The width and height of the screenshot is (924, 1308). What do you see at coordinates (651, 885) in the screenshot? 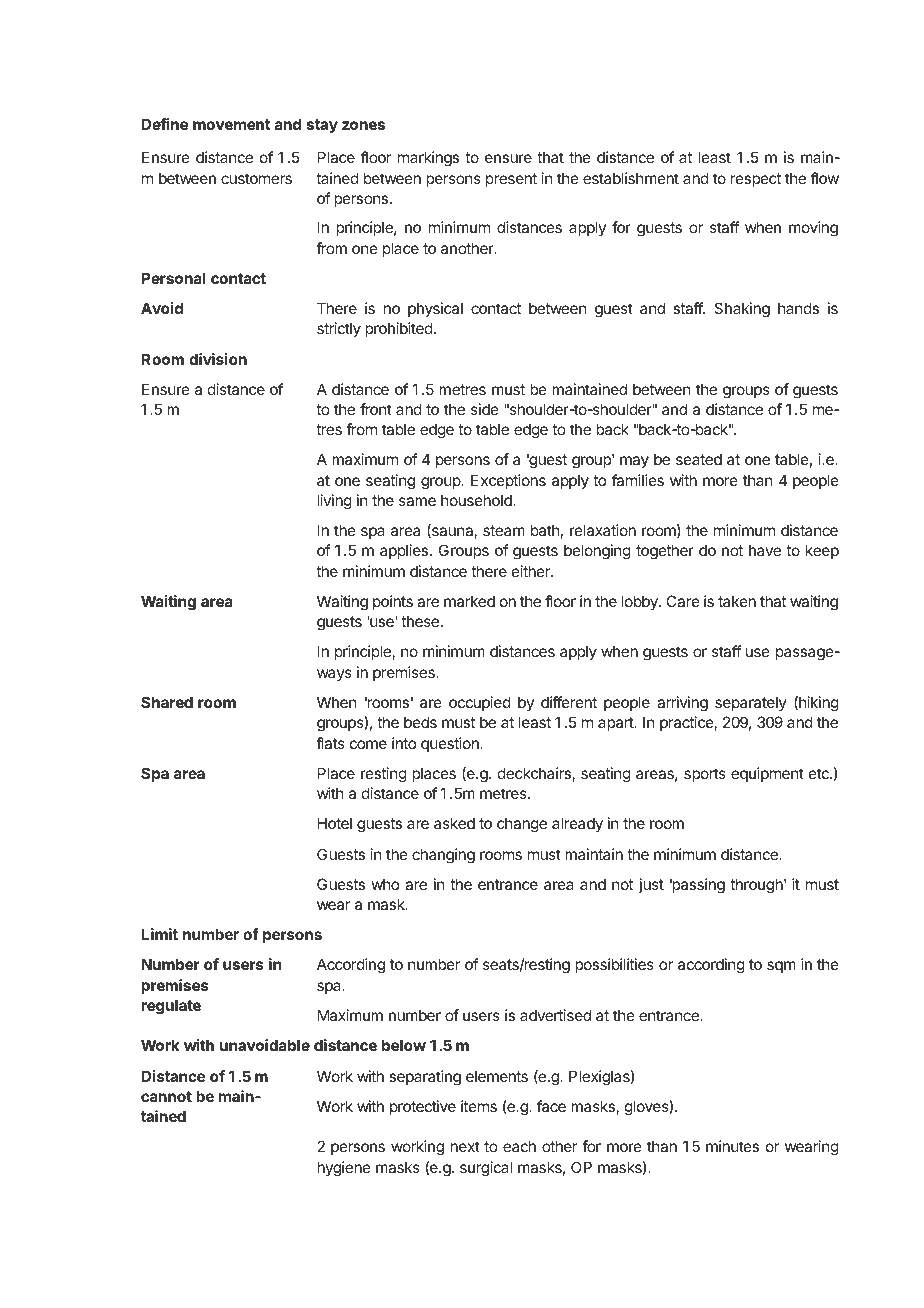
I see `just` at bounding box center [651, 885].
